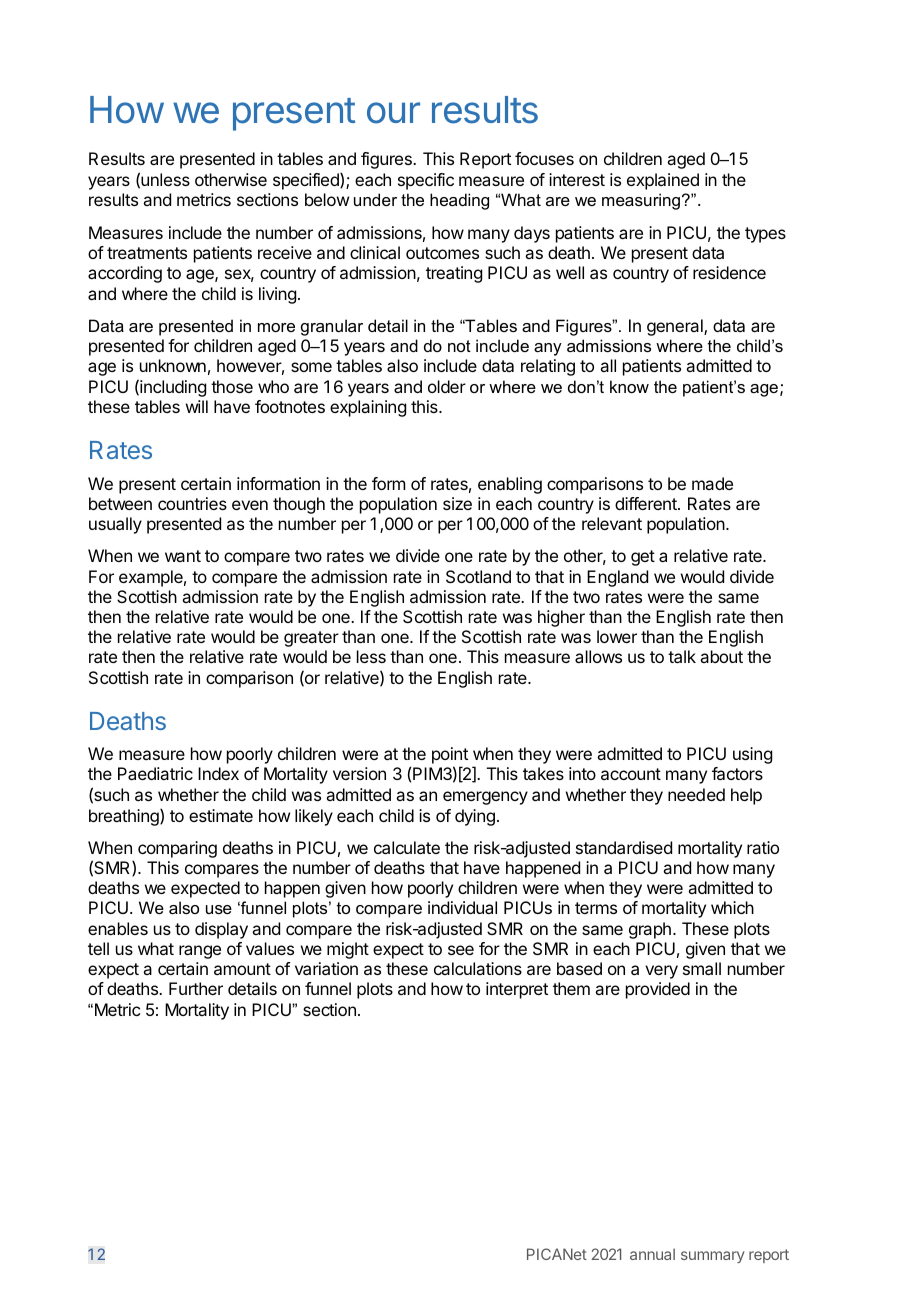 This image has height=1308, width=924. What do you see at coordinates (196, 988) in the image?
I see `Further` at bounding box center [196, 988].
